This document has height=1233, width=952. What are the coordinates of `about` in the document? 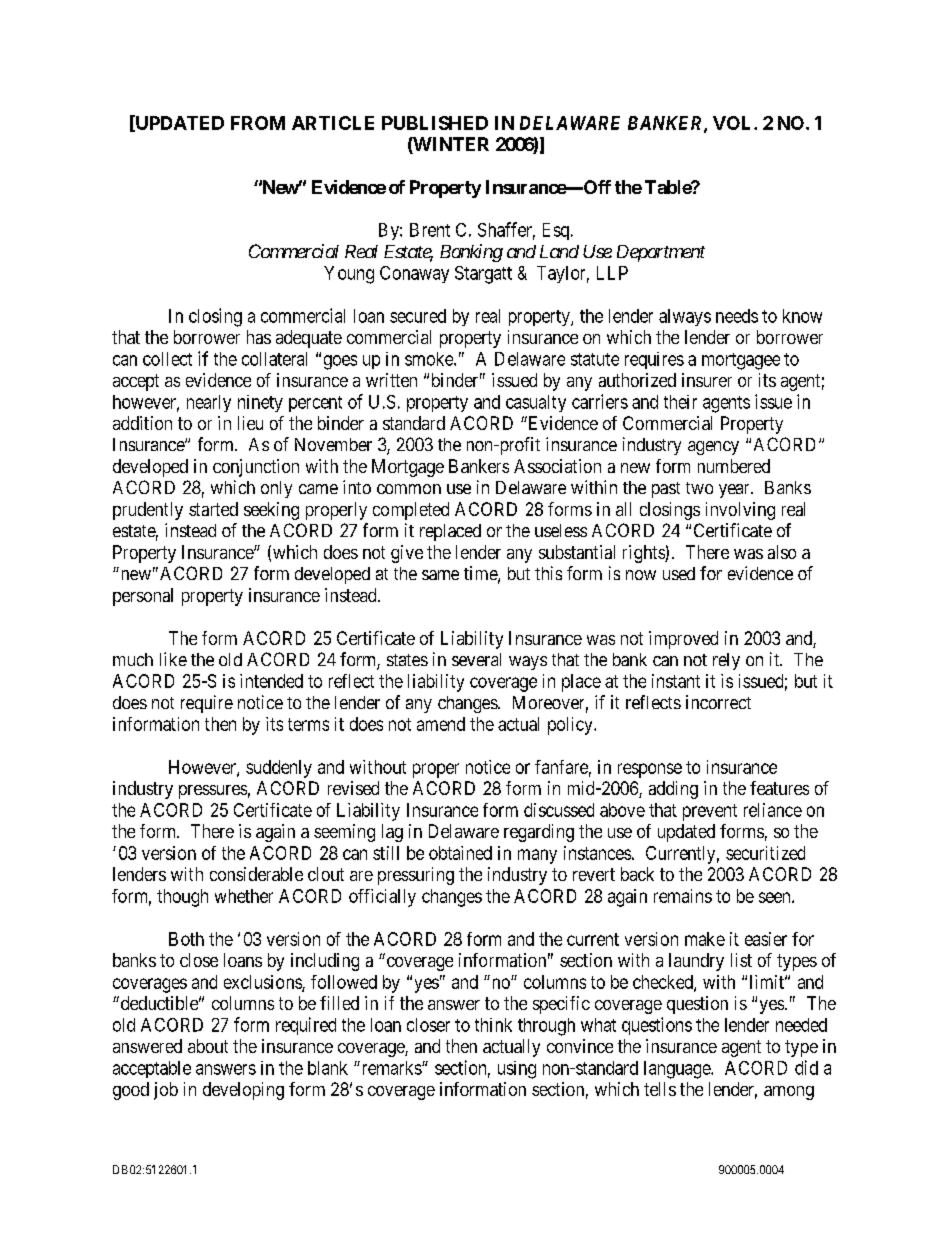 It's located at (208, 1046).
